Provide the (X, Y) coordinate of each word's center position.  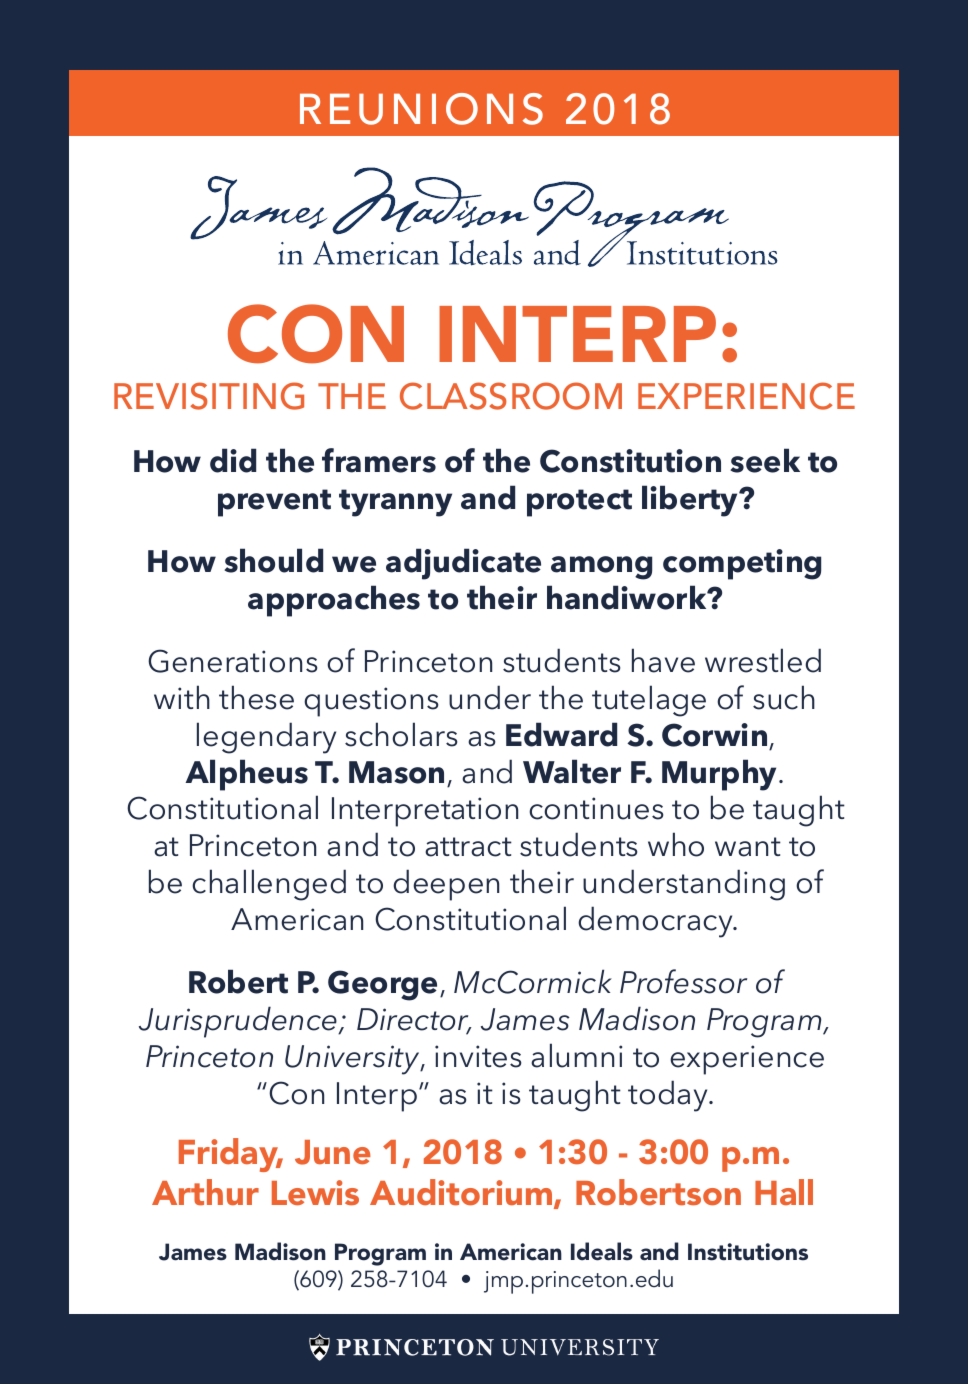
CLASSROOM (511, 396)
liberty (691, 501)
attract (468, 847)
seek (765, 460)
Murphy (721, 775)
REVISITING (209, 396)
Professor (683, 981)
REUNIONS (421, 109)
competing (742, 564)
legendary (266, 738)
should (273, 560)
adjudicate (463, 564)
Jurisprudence (239, 1022)
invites (478, 1056)
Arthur (205, 1192)
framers (379, 460)
